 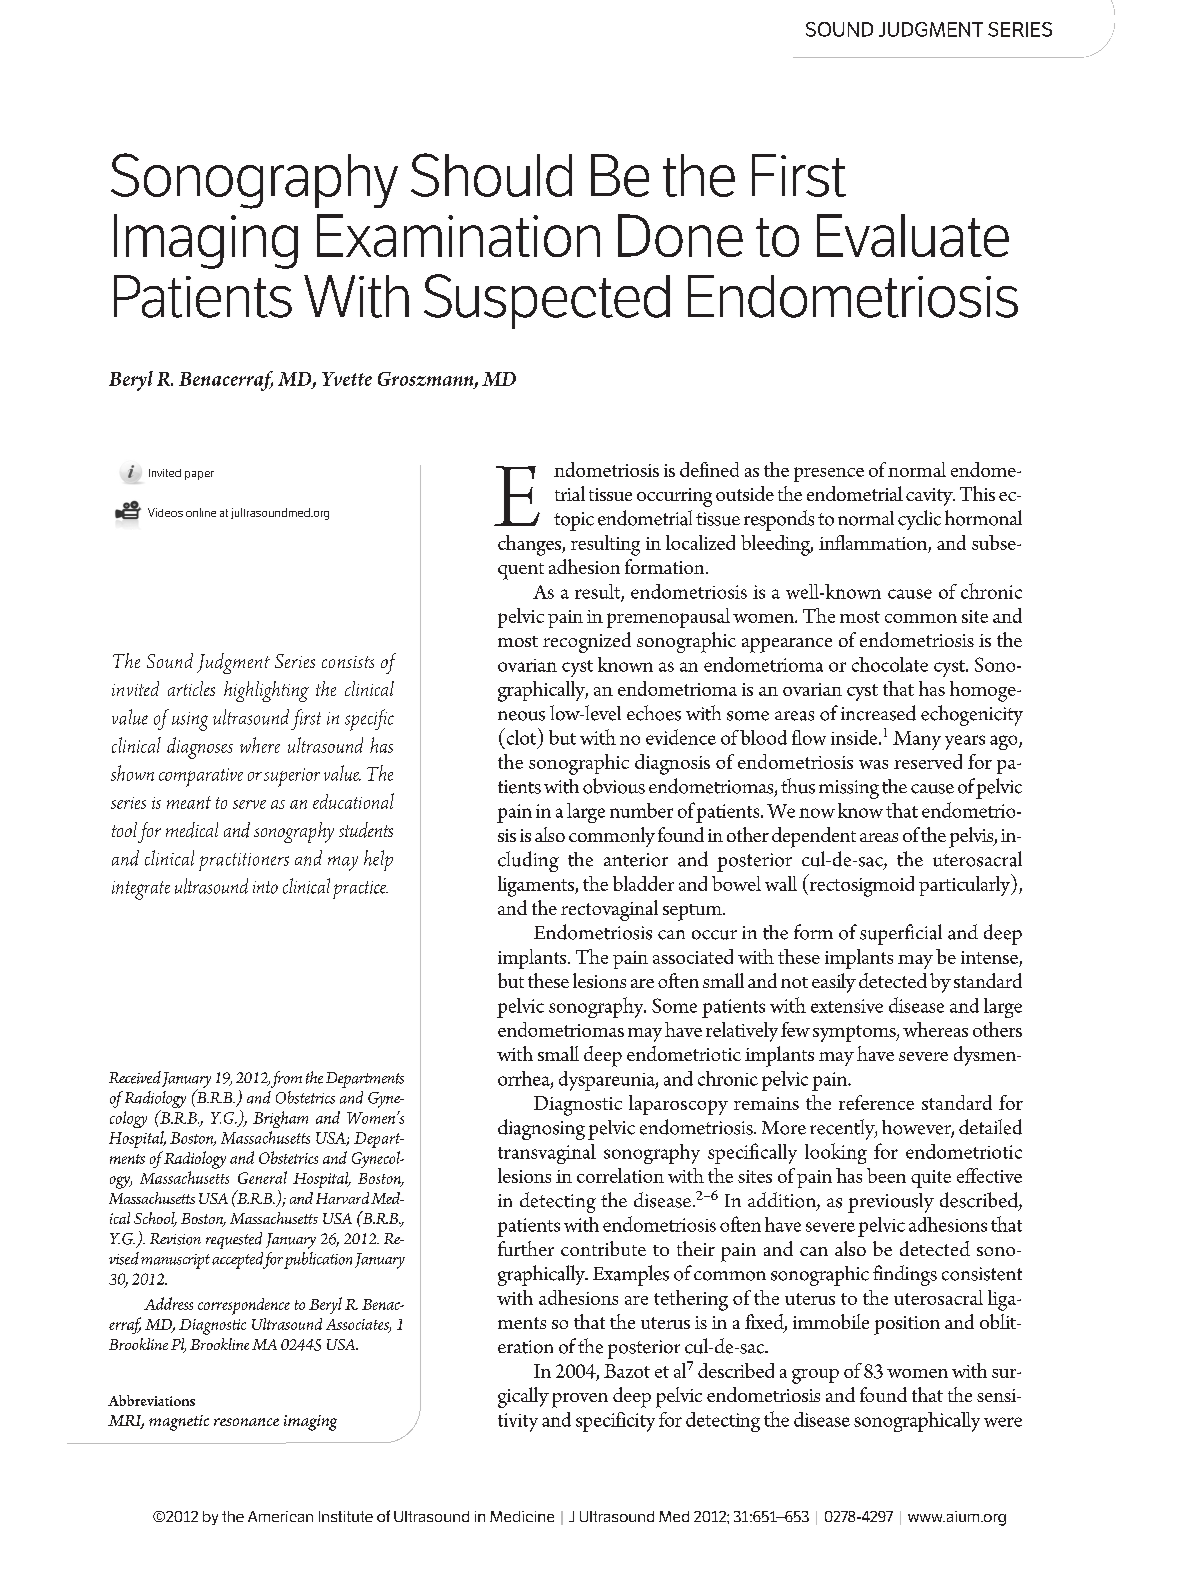 I want to click on particularly, so click(x=966, y=885).
